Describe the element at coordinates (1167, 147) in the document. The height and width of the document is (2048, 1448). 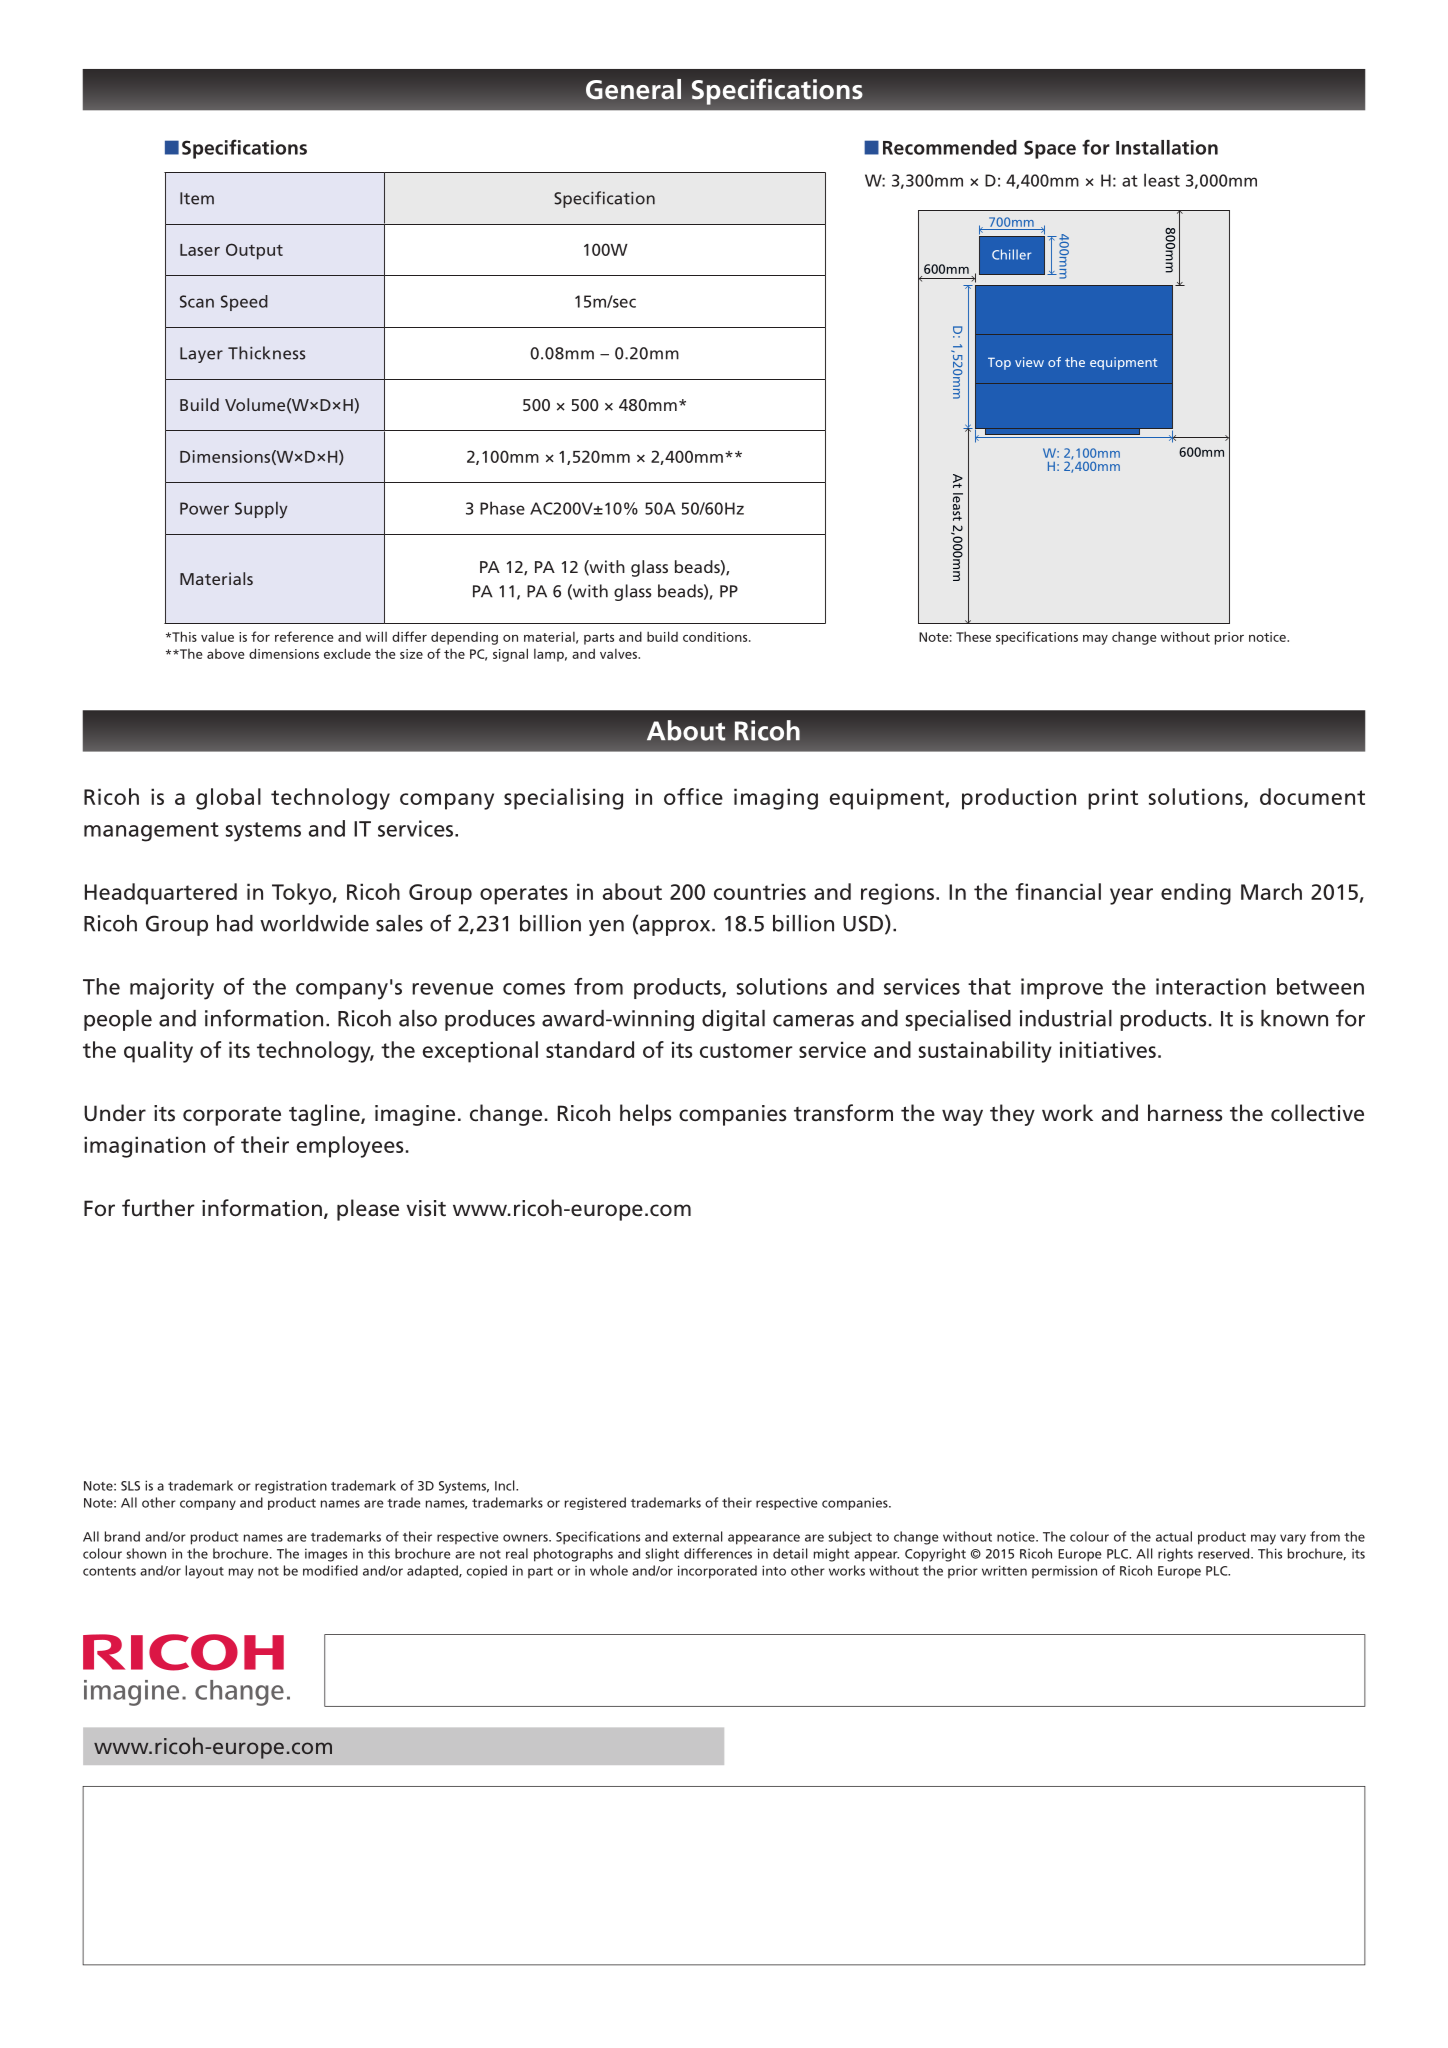
I see `Installation` at that location.
